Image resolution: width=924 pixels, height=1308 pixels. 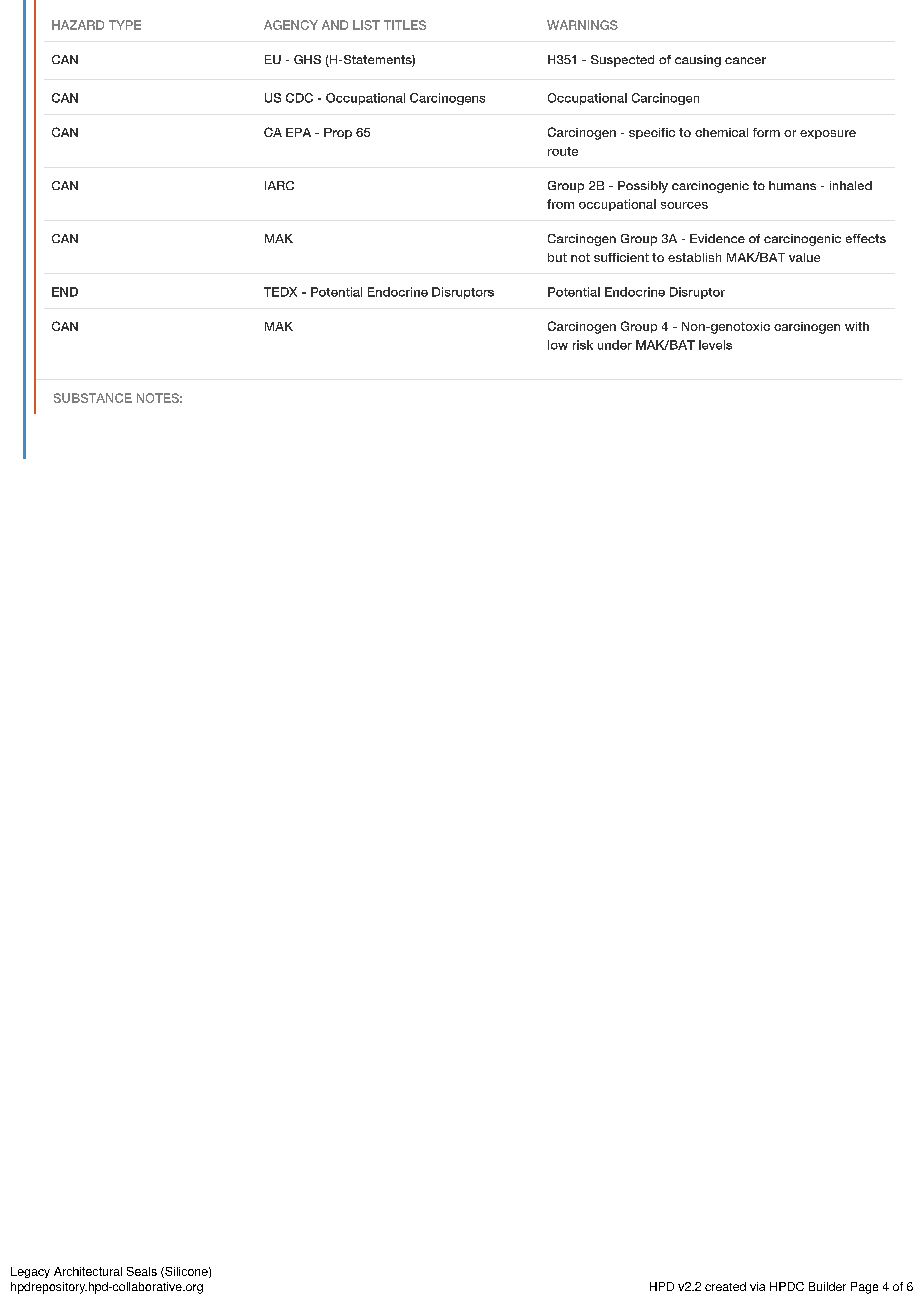 I want to click on SUBSTANCE, so click(x=93, y=398).
